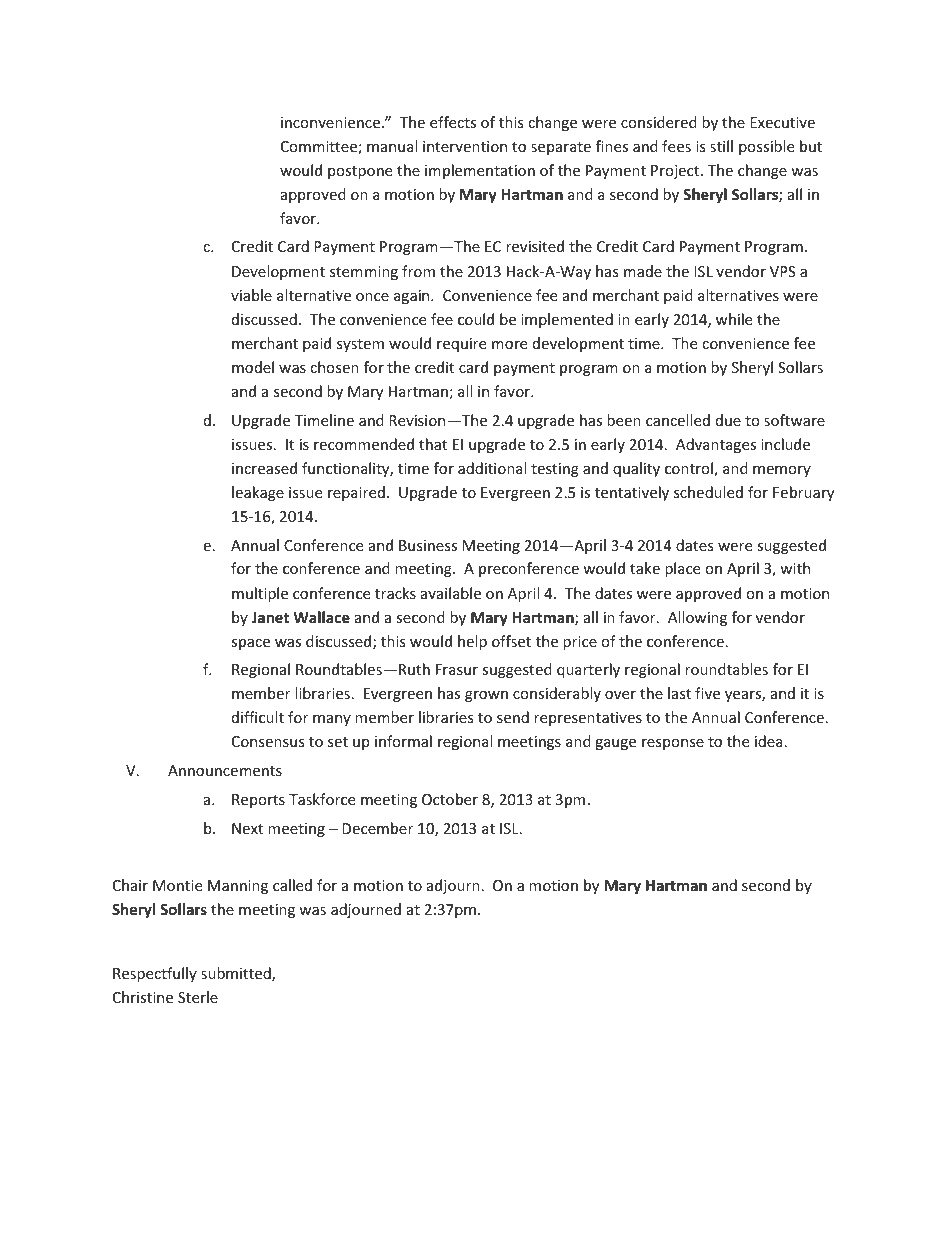  What do you see at coordinates (428, 545) in the image?
I see `Business` at bounding box center [428, 545].
